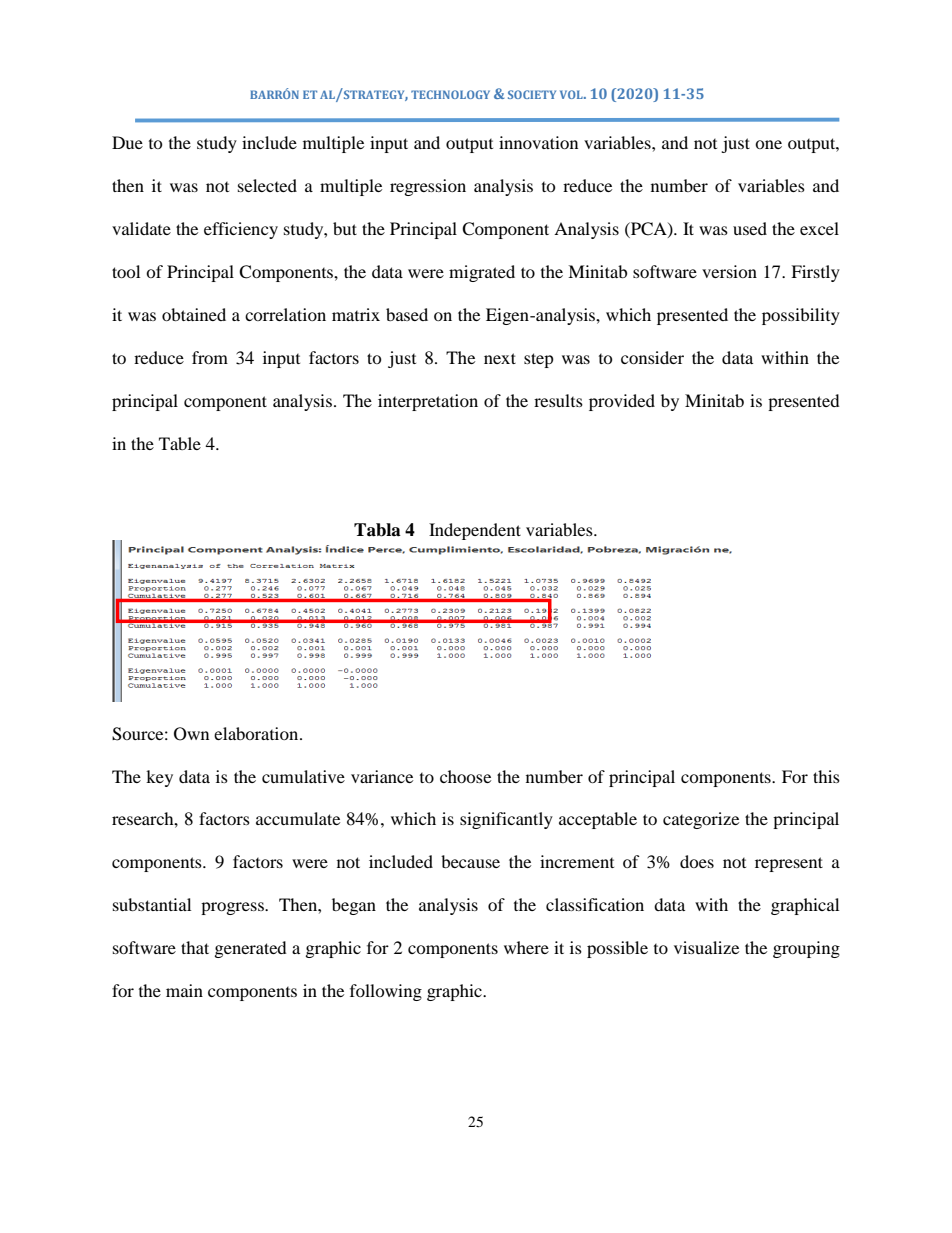 Image resolution: width=952 pixels, height=1233 pixels. Describe the element at coordinates (526, 947) in the page. I see `where` at that location.
